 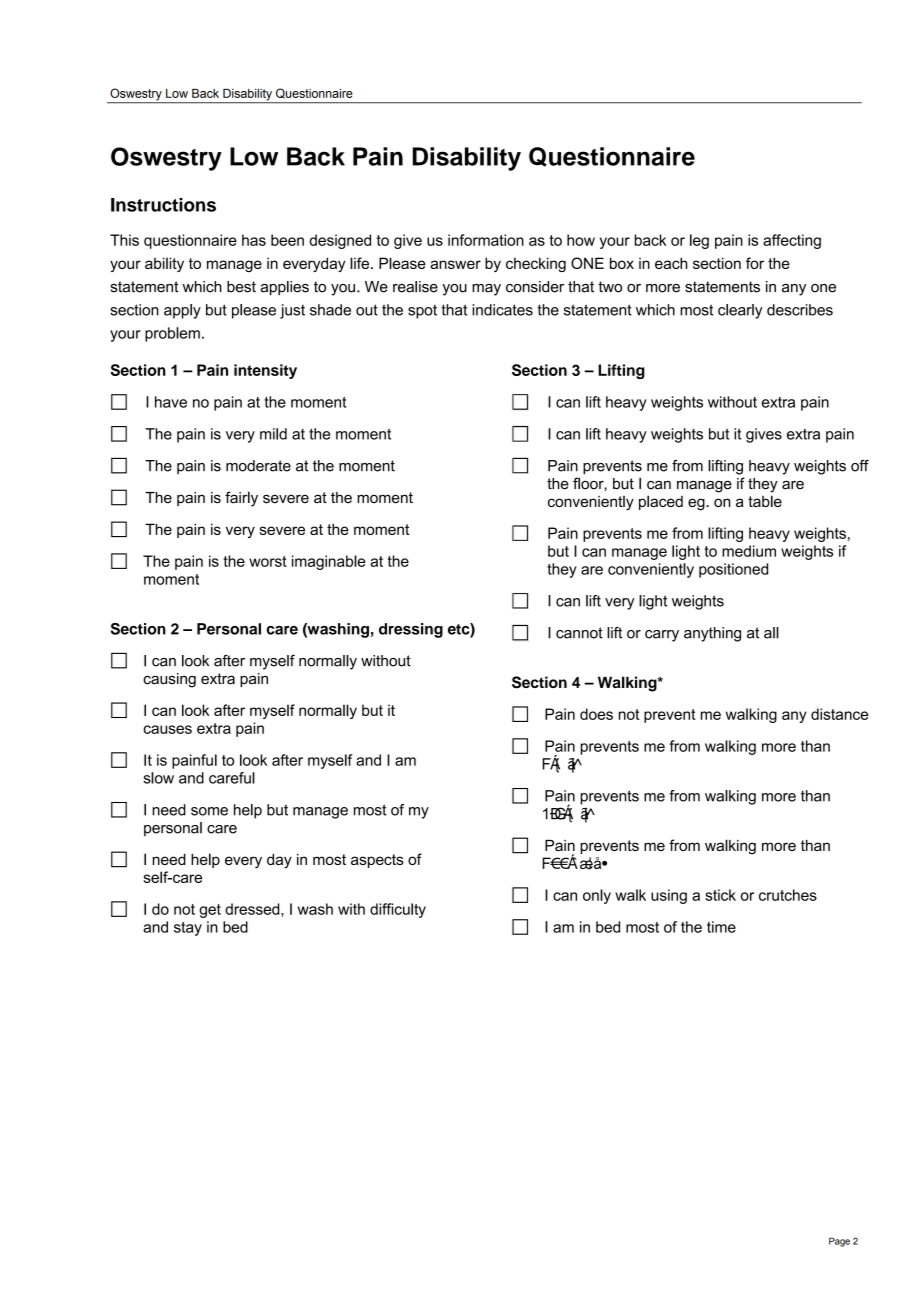 I want to click on aspects, so click(x=377, y=861).
